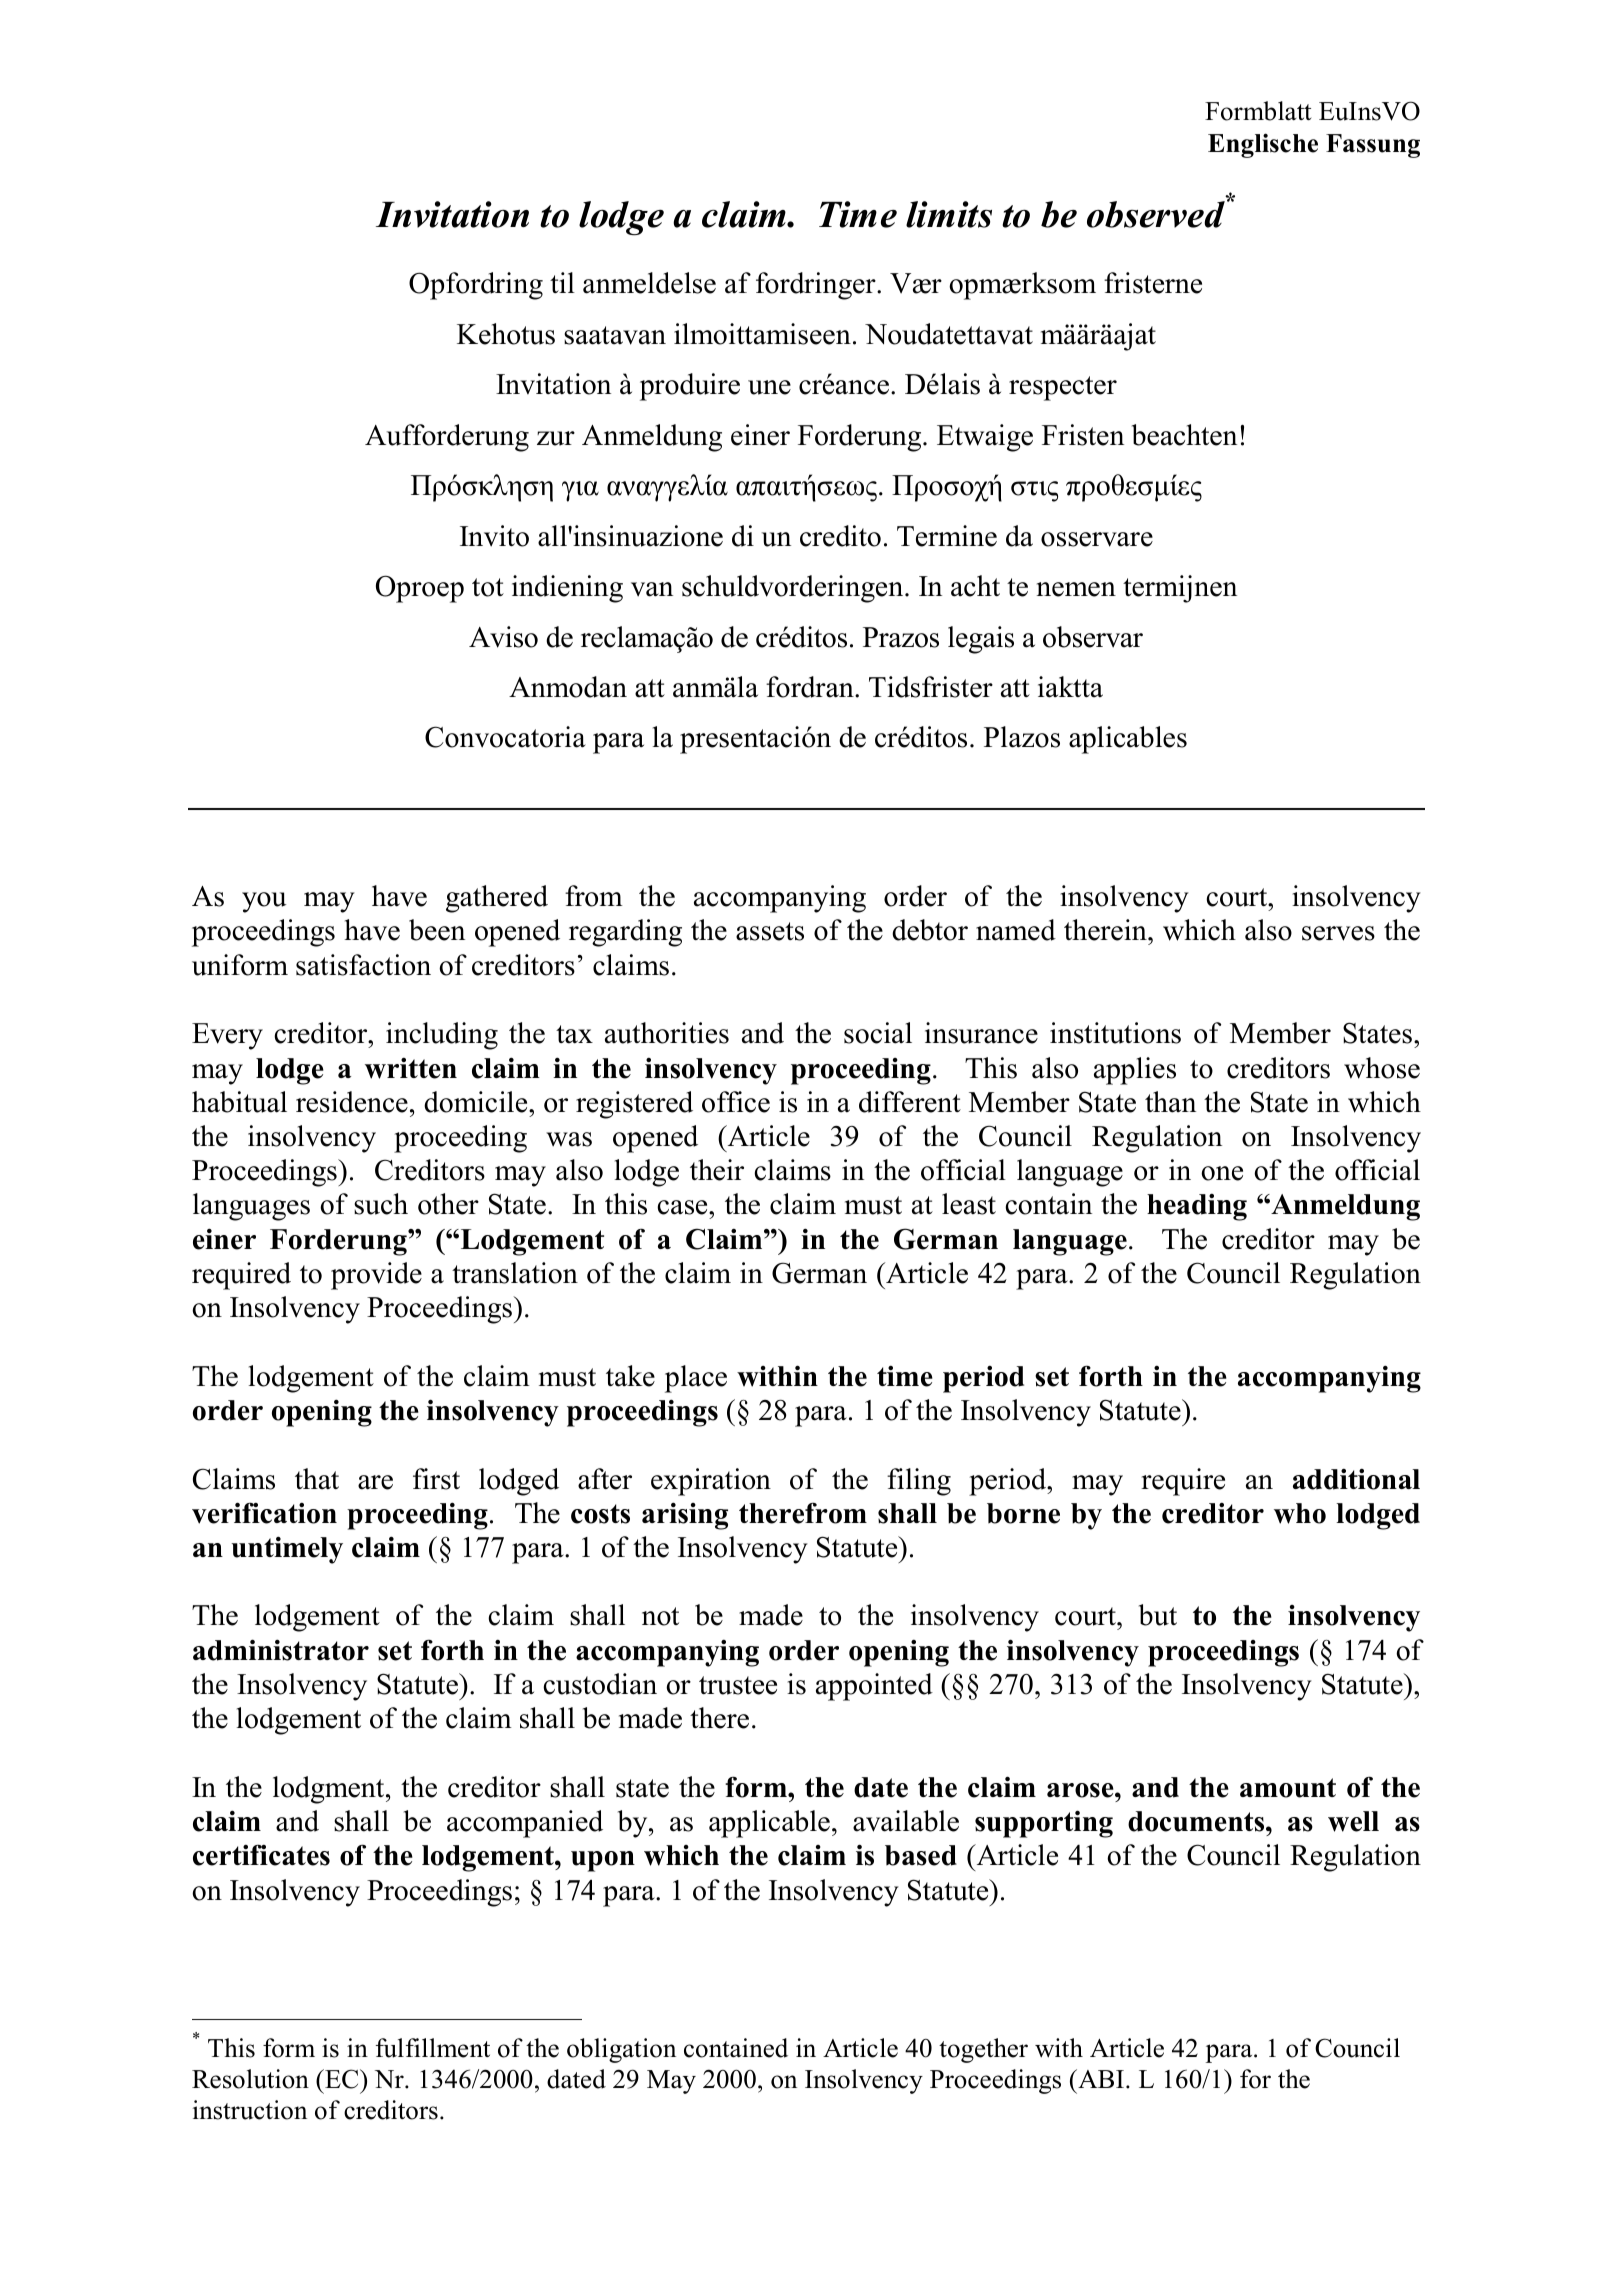 The width and height of the screenshot is (1612, 2280). Describe the element at coordinates (433, 2048) in the screenshot. I see `fulfillment` at that location.
